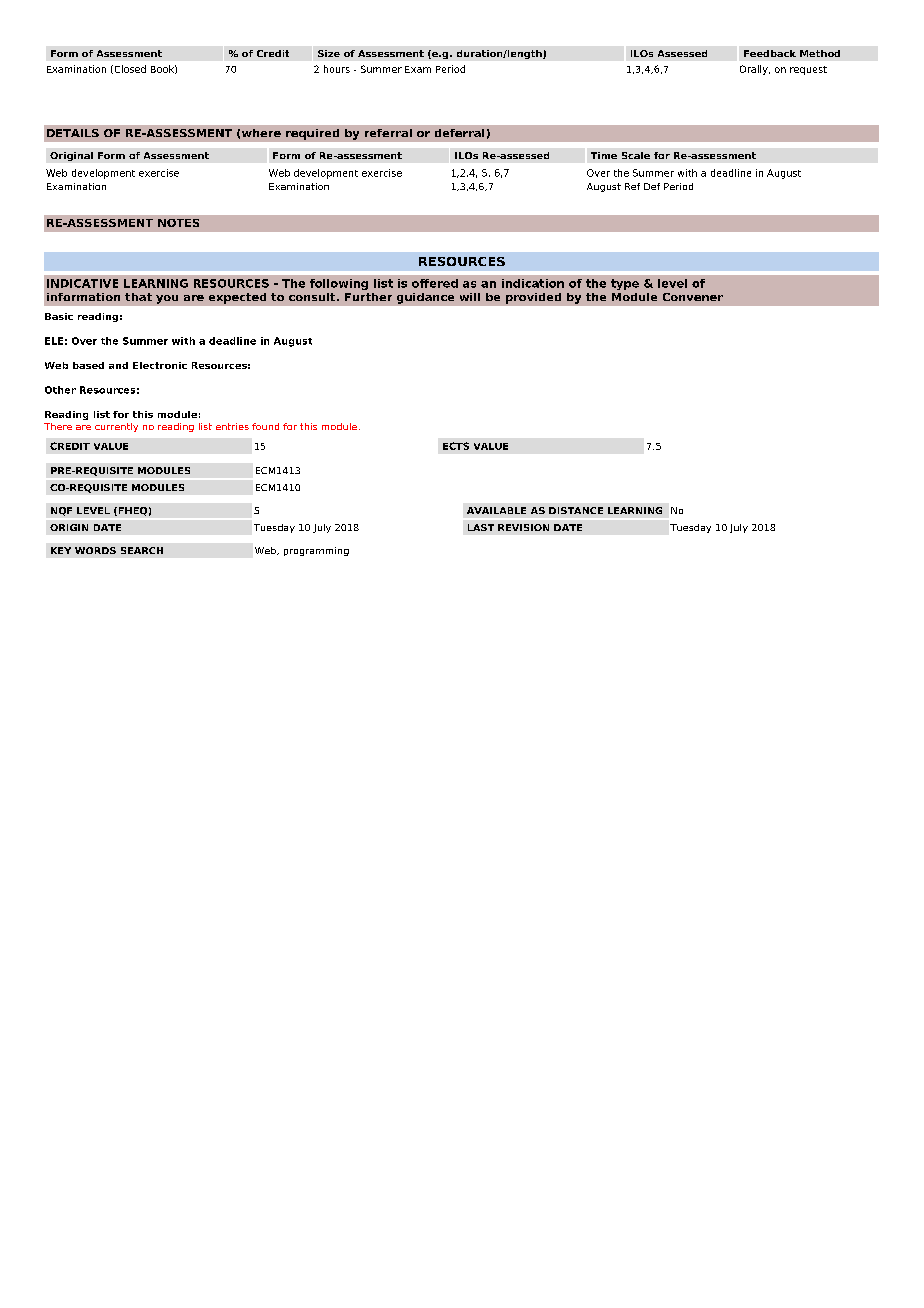  I want to click on Size, so click(329, 53).
